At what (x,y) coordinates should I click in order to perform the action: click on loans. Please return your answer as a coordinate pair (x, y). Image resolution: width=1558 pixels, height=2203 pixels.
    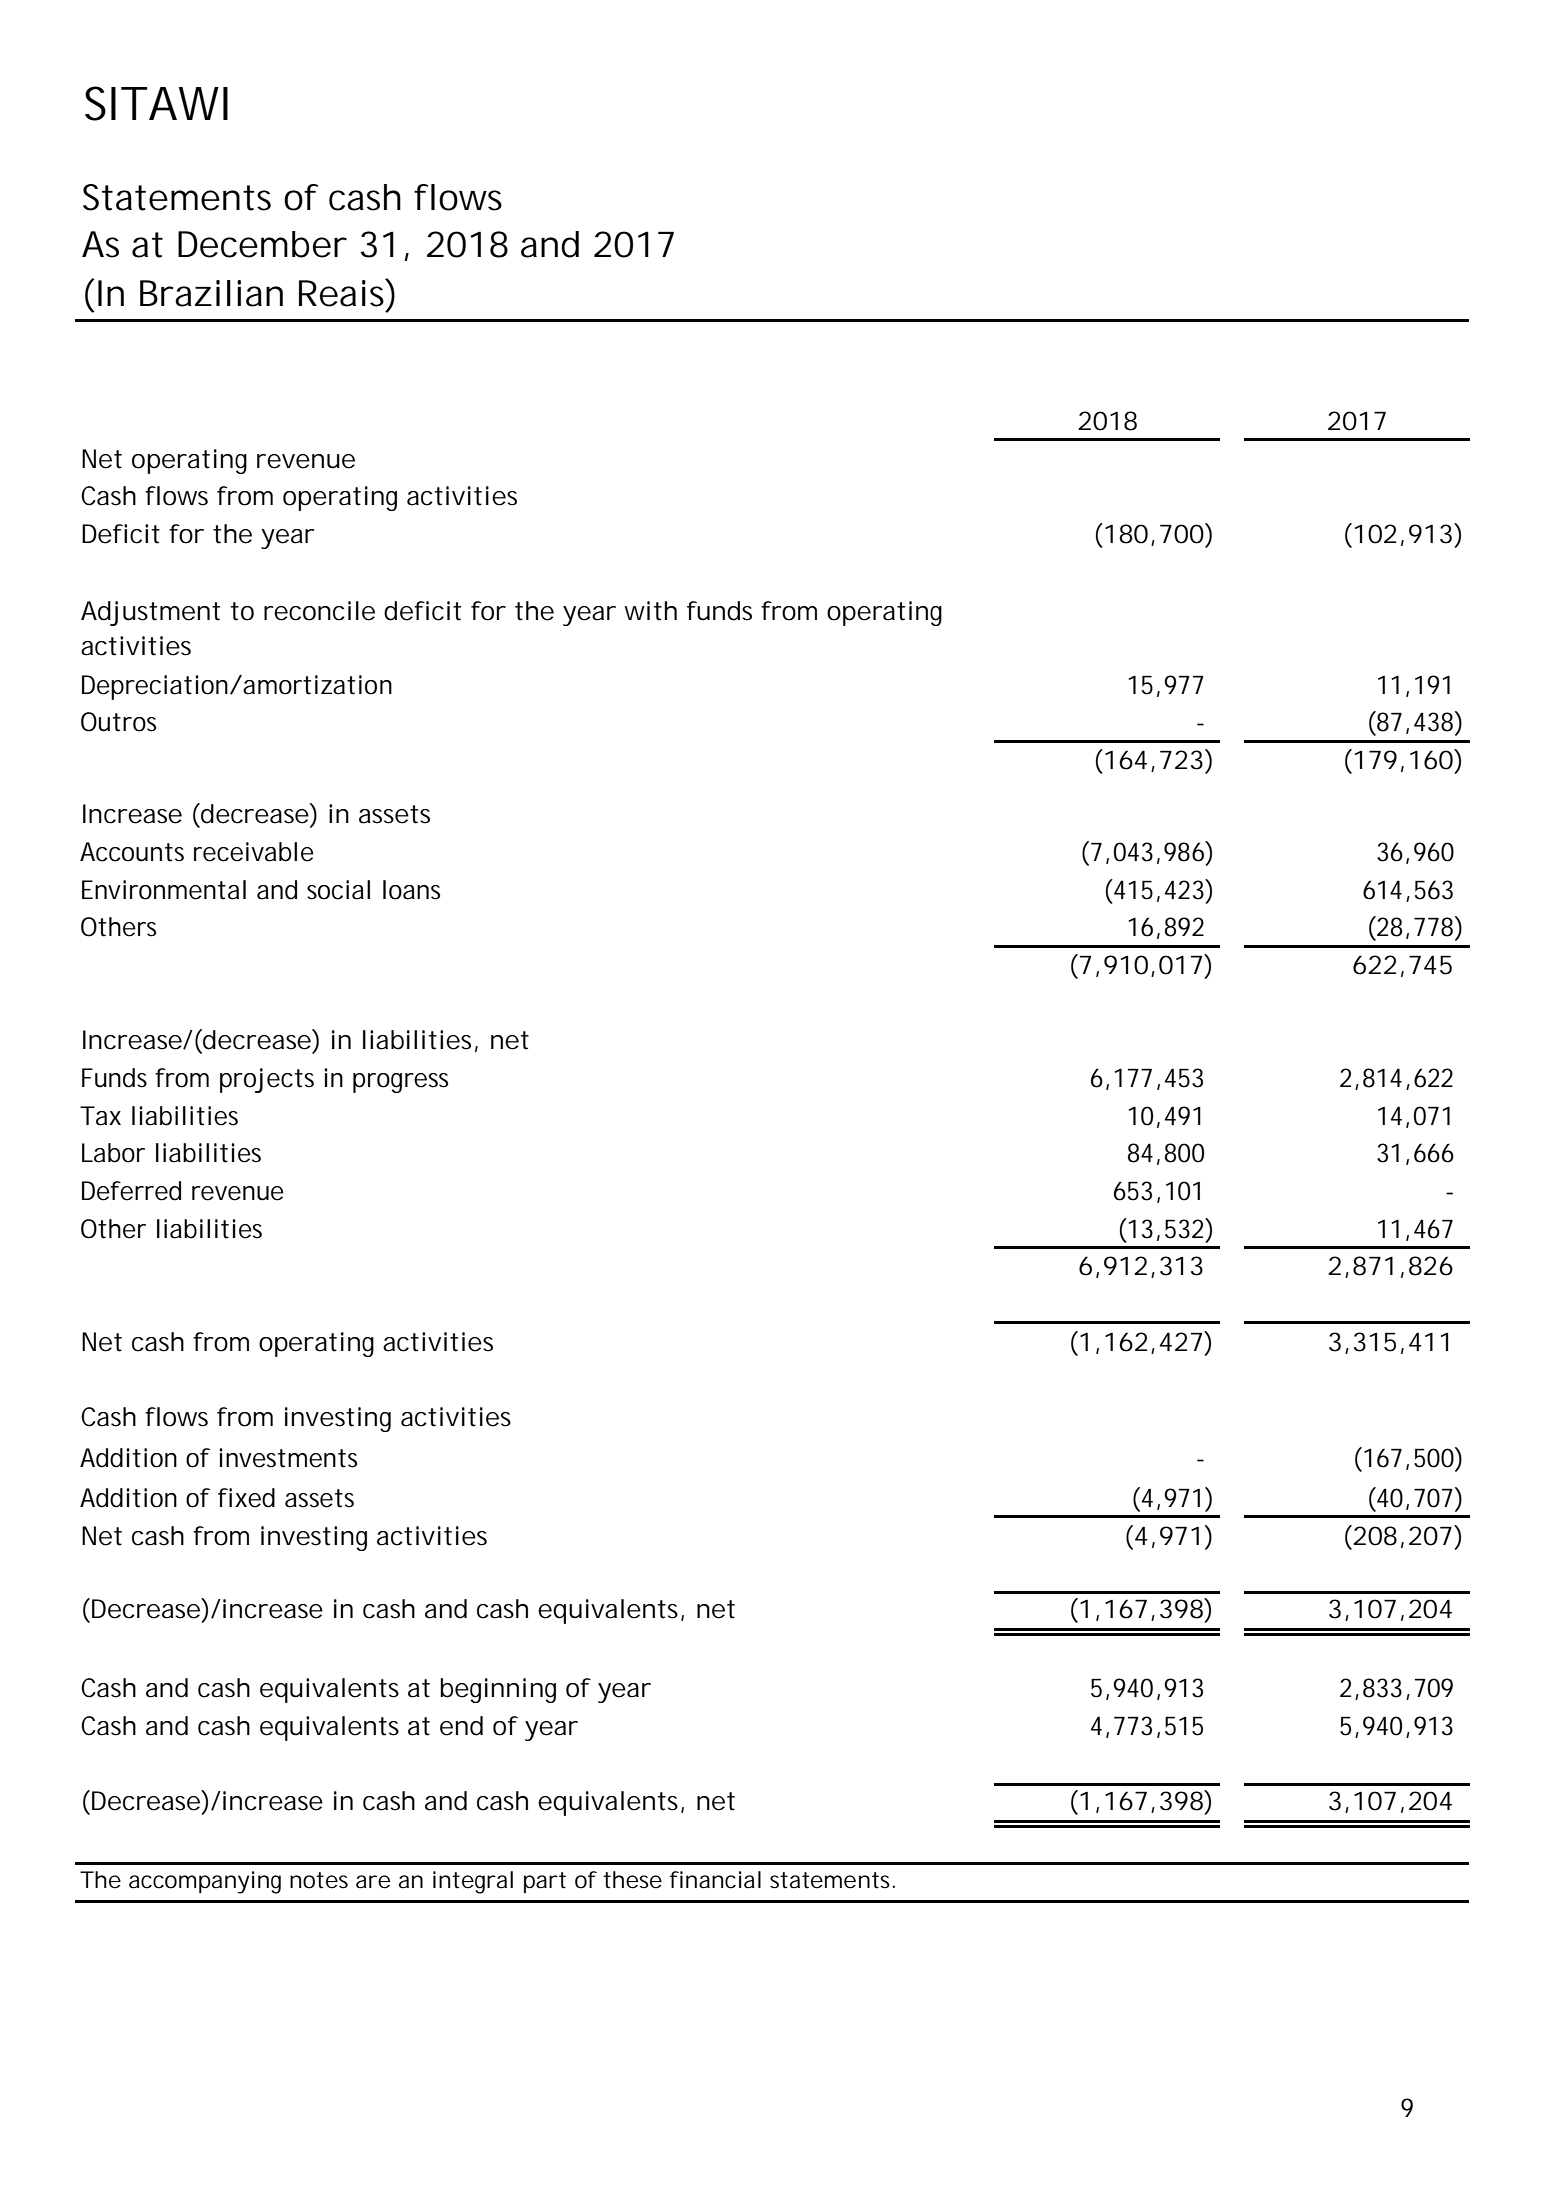
    Looking at the image, I should click on (411, 890).
